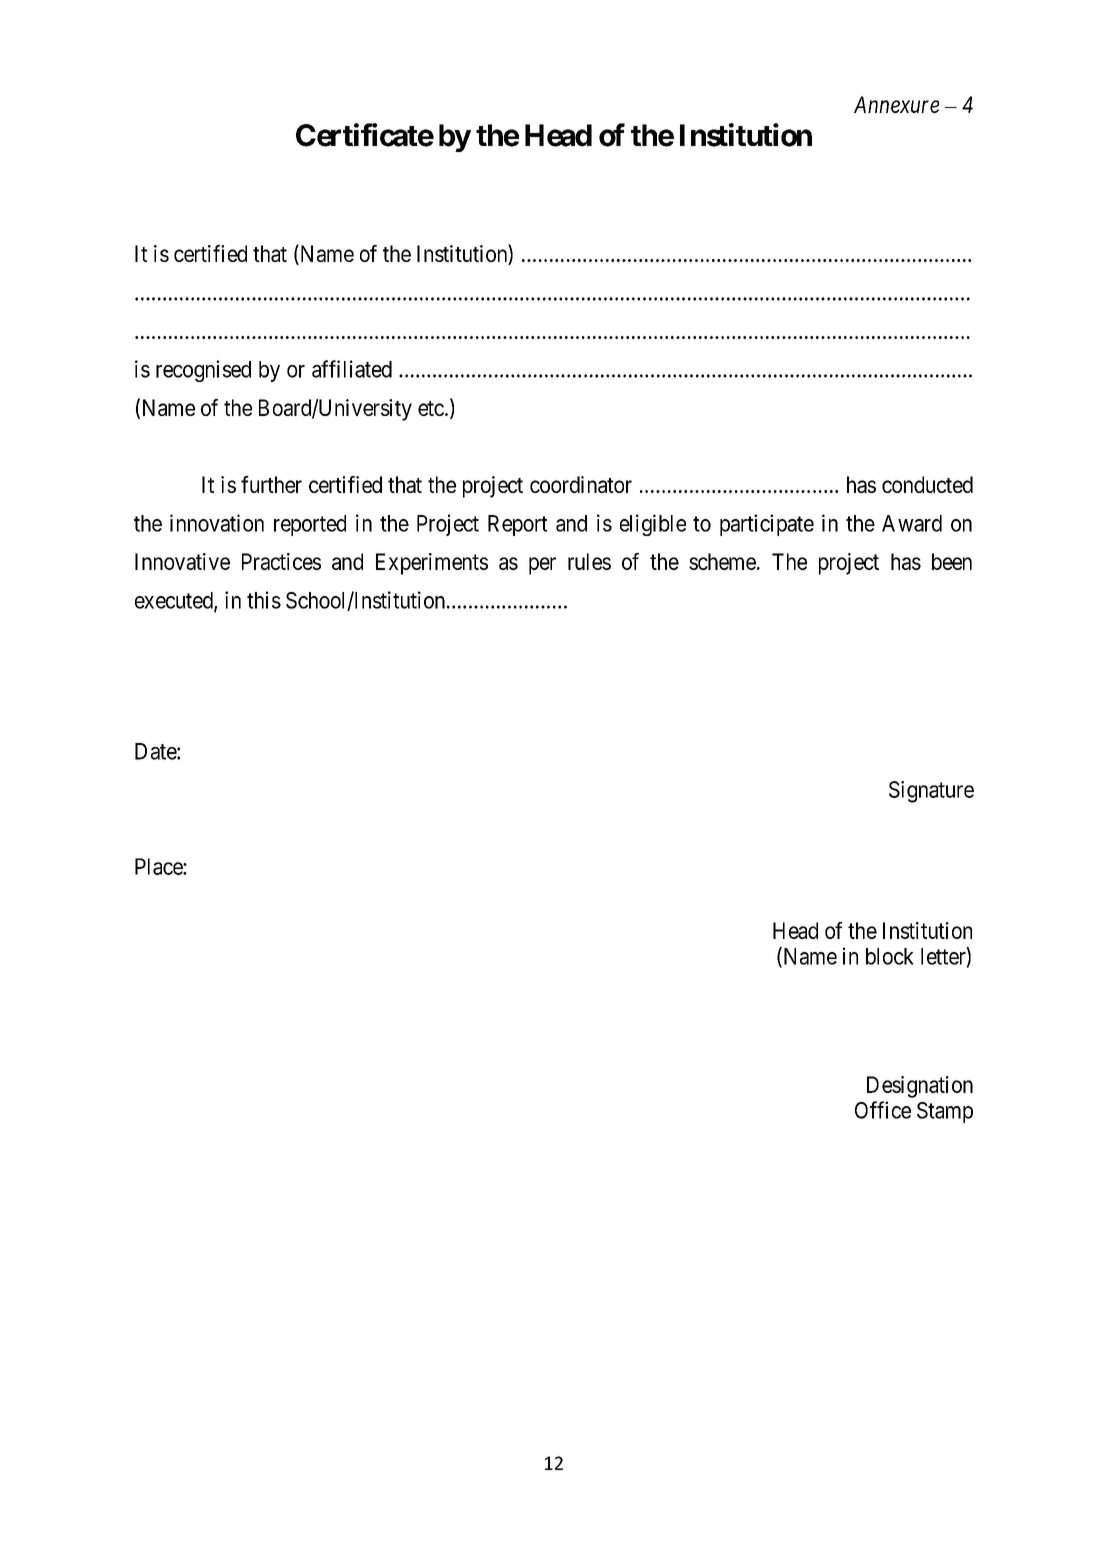 The height and width of the screenshot is (1566, 1107). Describe the element at coordinates (890, 956) in the screenshot. I see `block` at that location.
